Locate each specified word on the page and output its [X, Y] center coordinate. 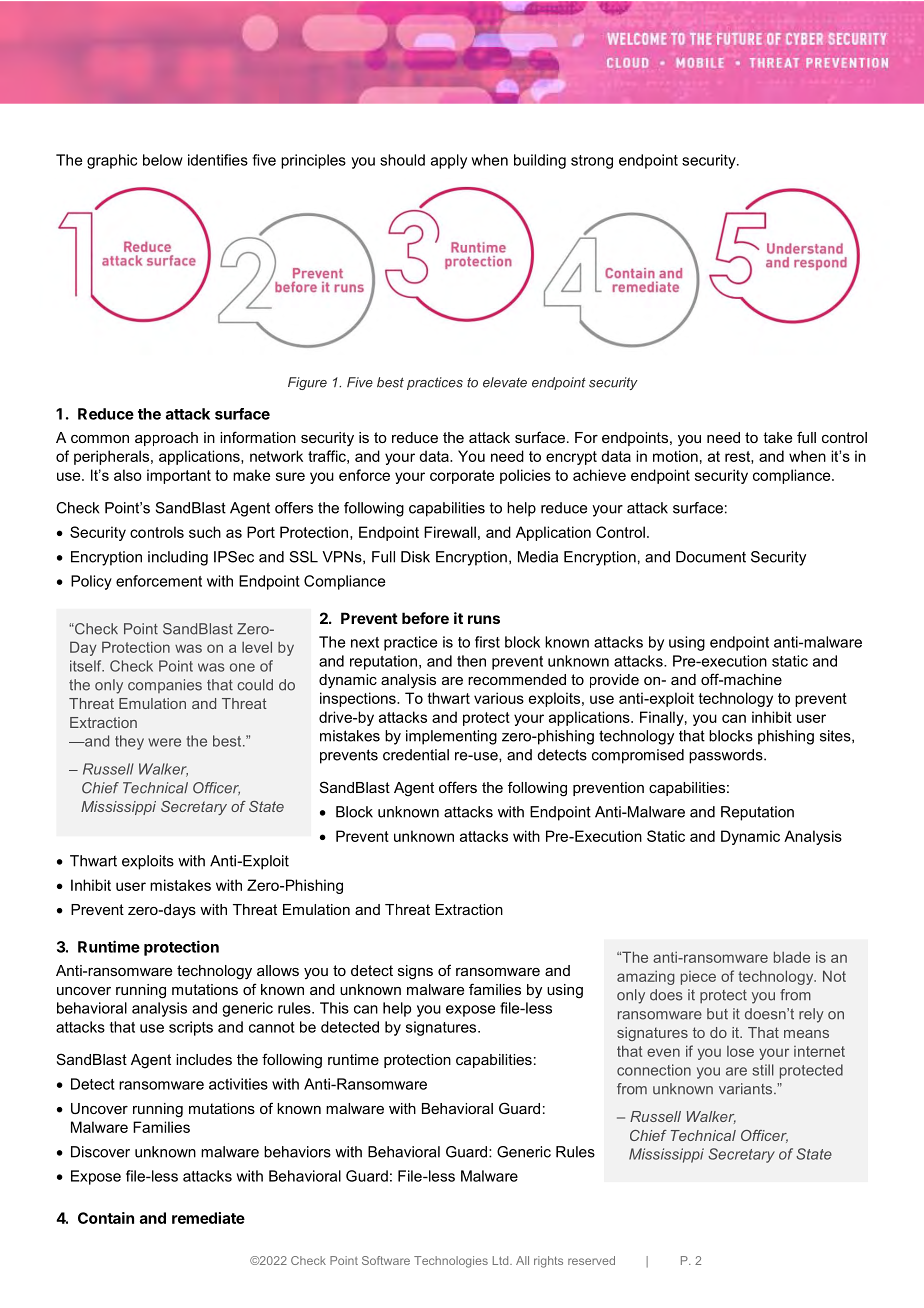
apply [449, 161]
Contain [106, 1218]
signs [415, 972]
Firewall [450, 532]
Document [711, 557]
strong [592, 162]
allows [278, 970]
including [178, 558]
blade [792, 957]
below [163, 160]
